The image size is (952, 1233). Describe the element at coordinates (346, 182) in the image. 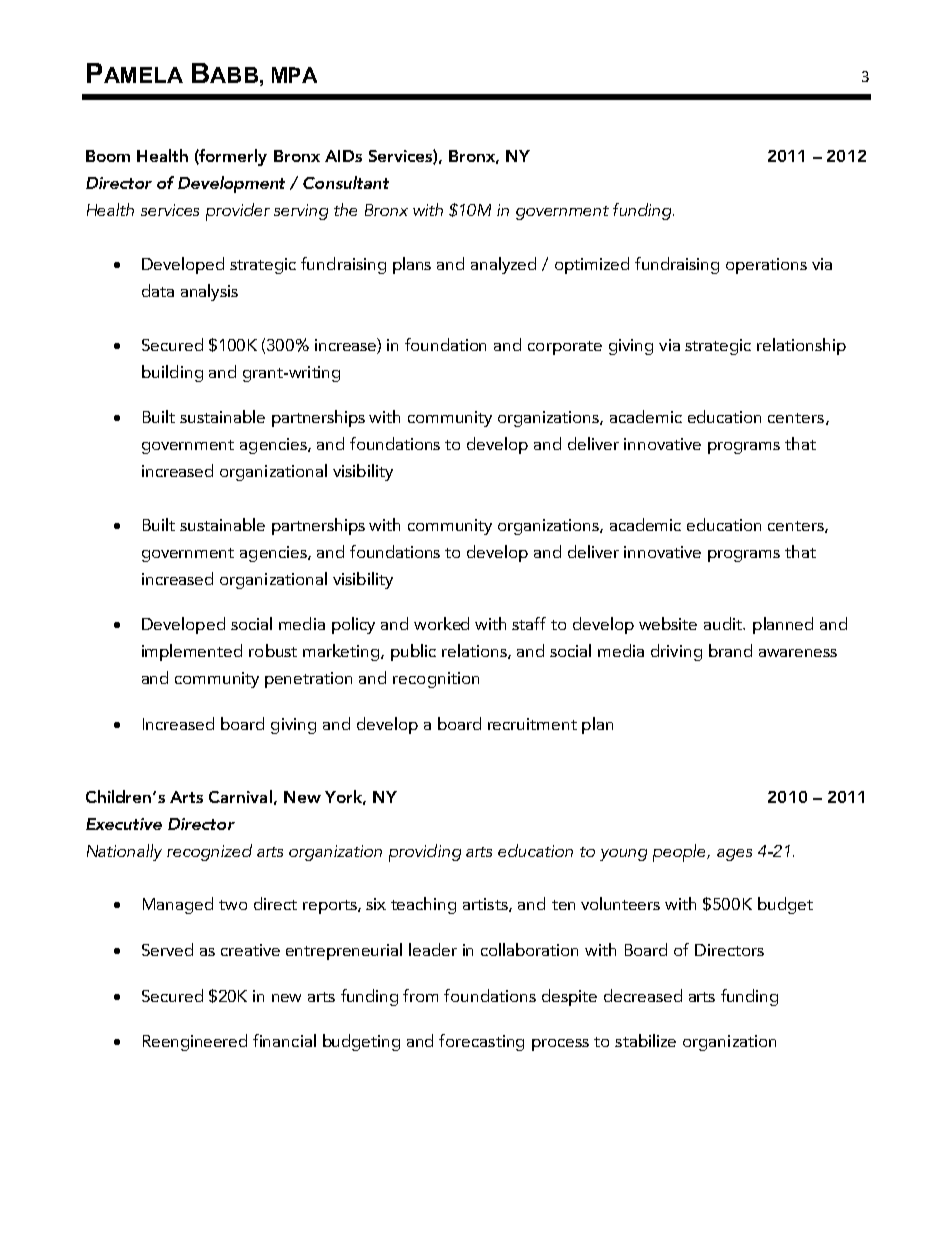

I see `Consultant` at that location.
